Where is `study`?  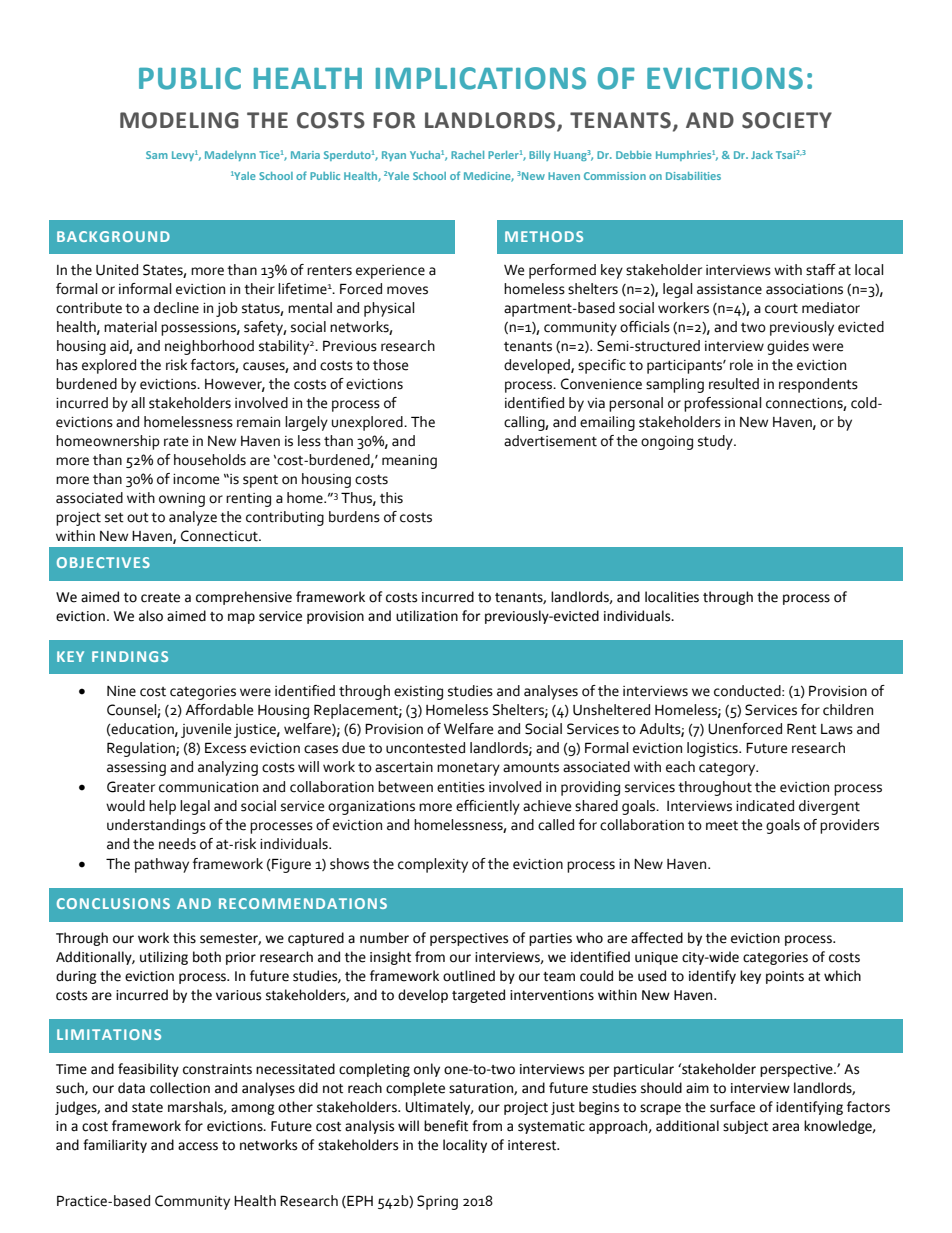 study is located at coordinates (716, 442).
